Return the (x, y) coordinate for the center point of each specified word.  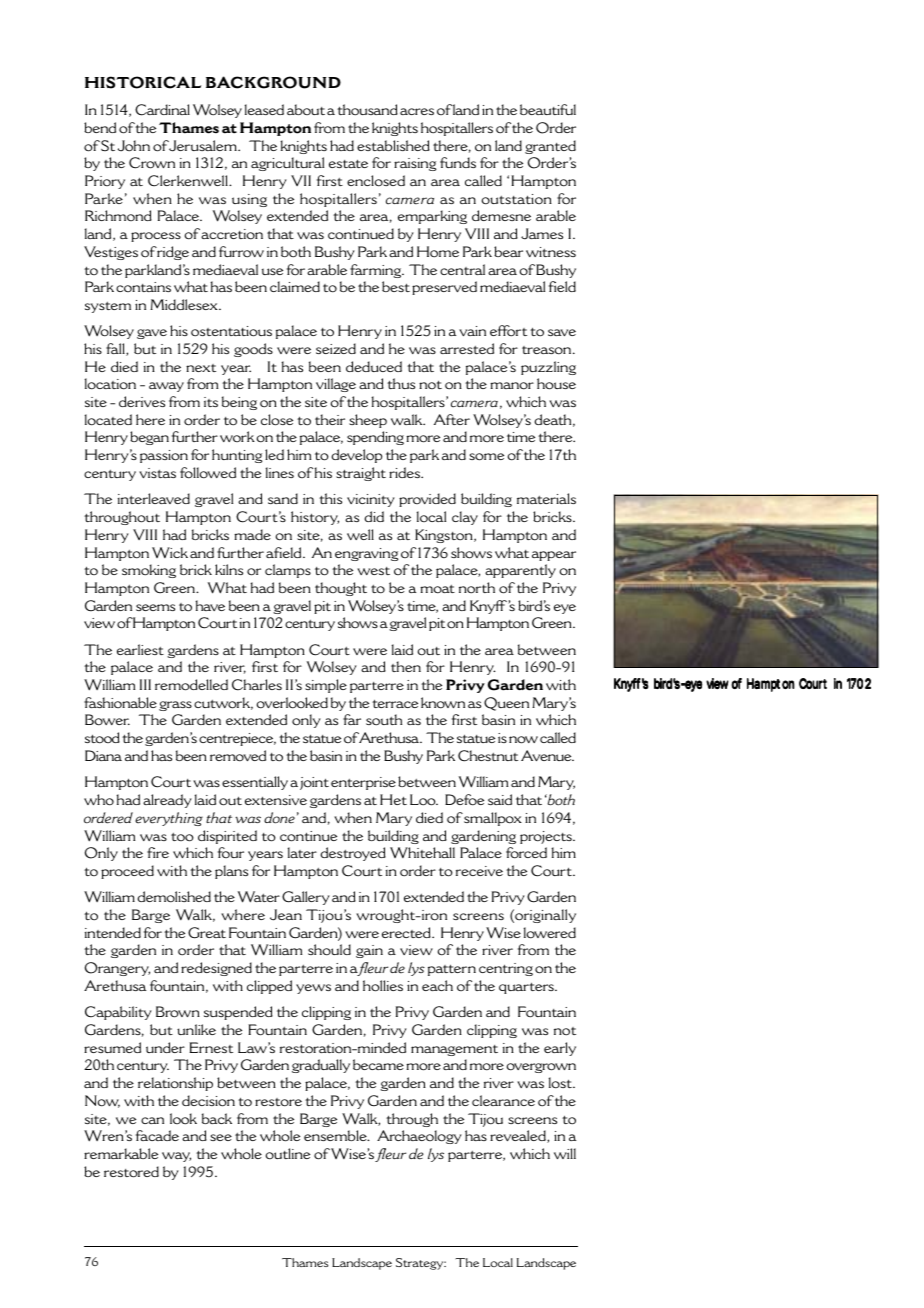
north (477, 588)
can (152, 1120)
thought (341, 589)
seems (155, 607)
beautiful (548, 109)
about (306, 109)
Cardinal (162, 110)
